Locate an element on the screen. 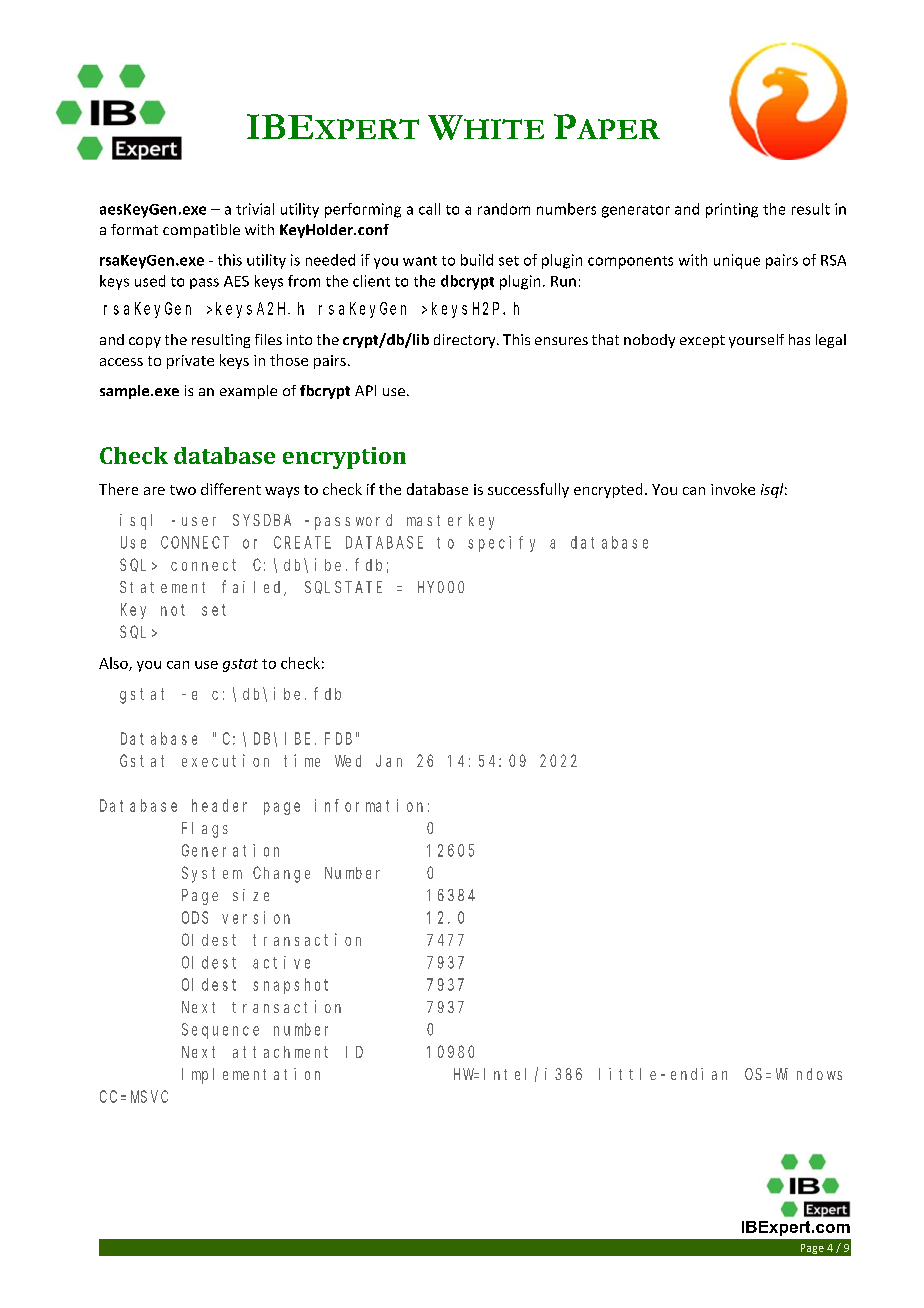  build is located at coordinates (477, 260).
